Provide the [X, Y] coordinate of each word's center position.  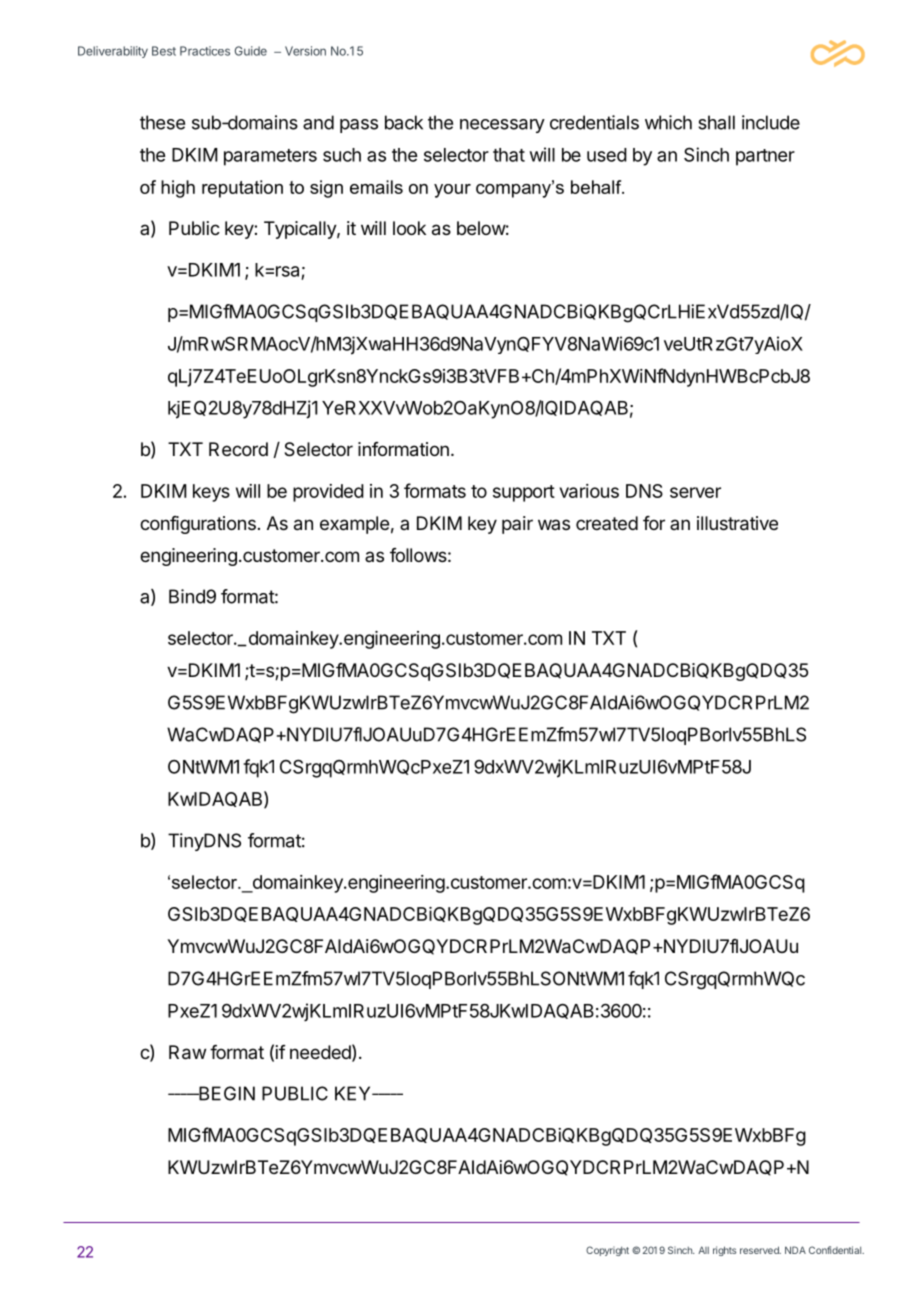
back [404, 122]
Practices [205, 51]
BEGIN [226, 1093]
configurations [198, 525]
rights [725, 1251]
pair [517, 525]
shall [716, 122]
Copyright [607, 1251]
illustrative [737, 523]
